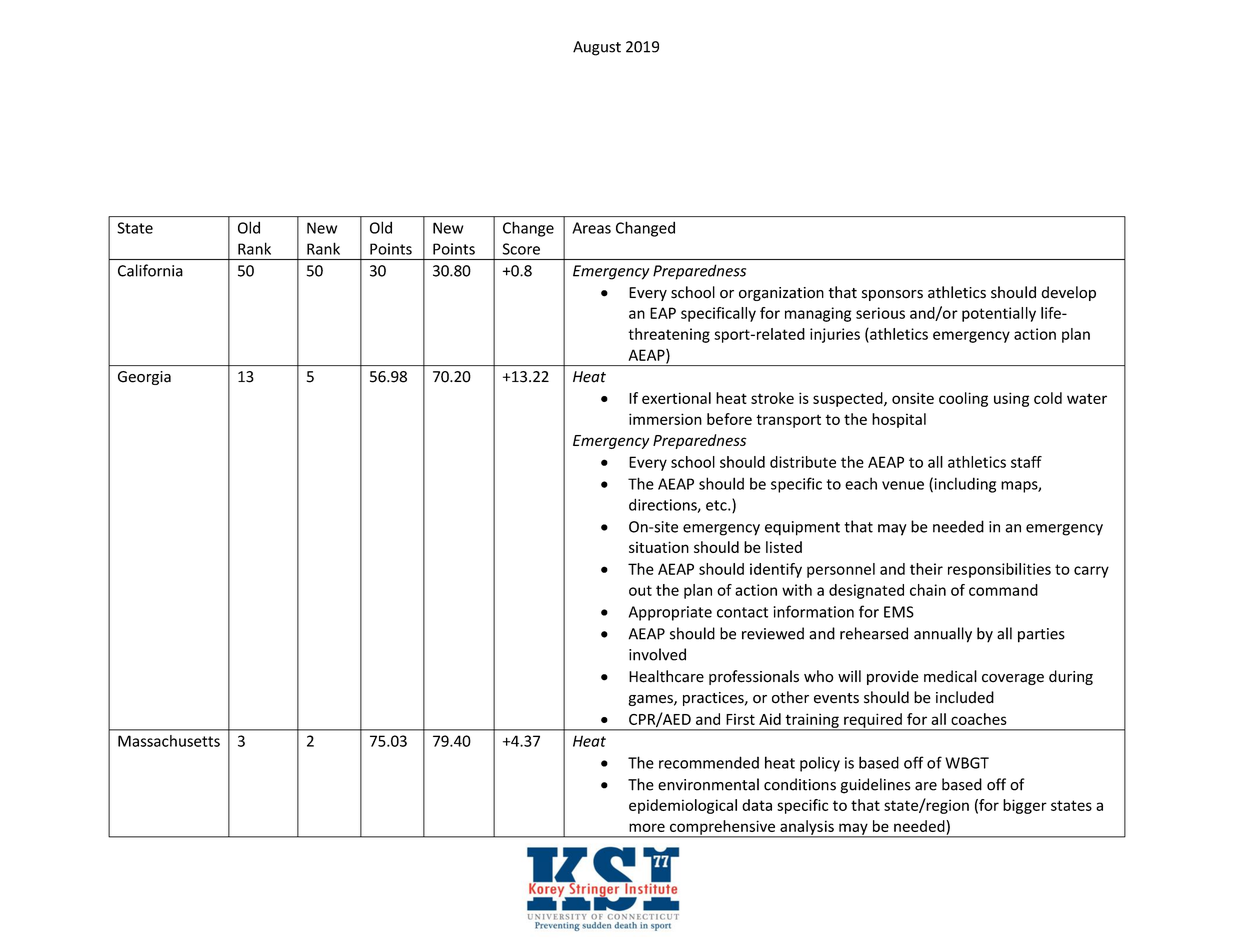 The height and width of the document is (952, 1233). I want to click on annually, so click(943, 635).
